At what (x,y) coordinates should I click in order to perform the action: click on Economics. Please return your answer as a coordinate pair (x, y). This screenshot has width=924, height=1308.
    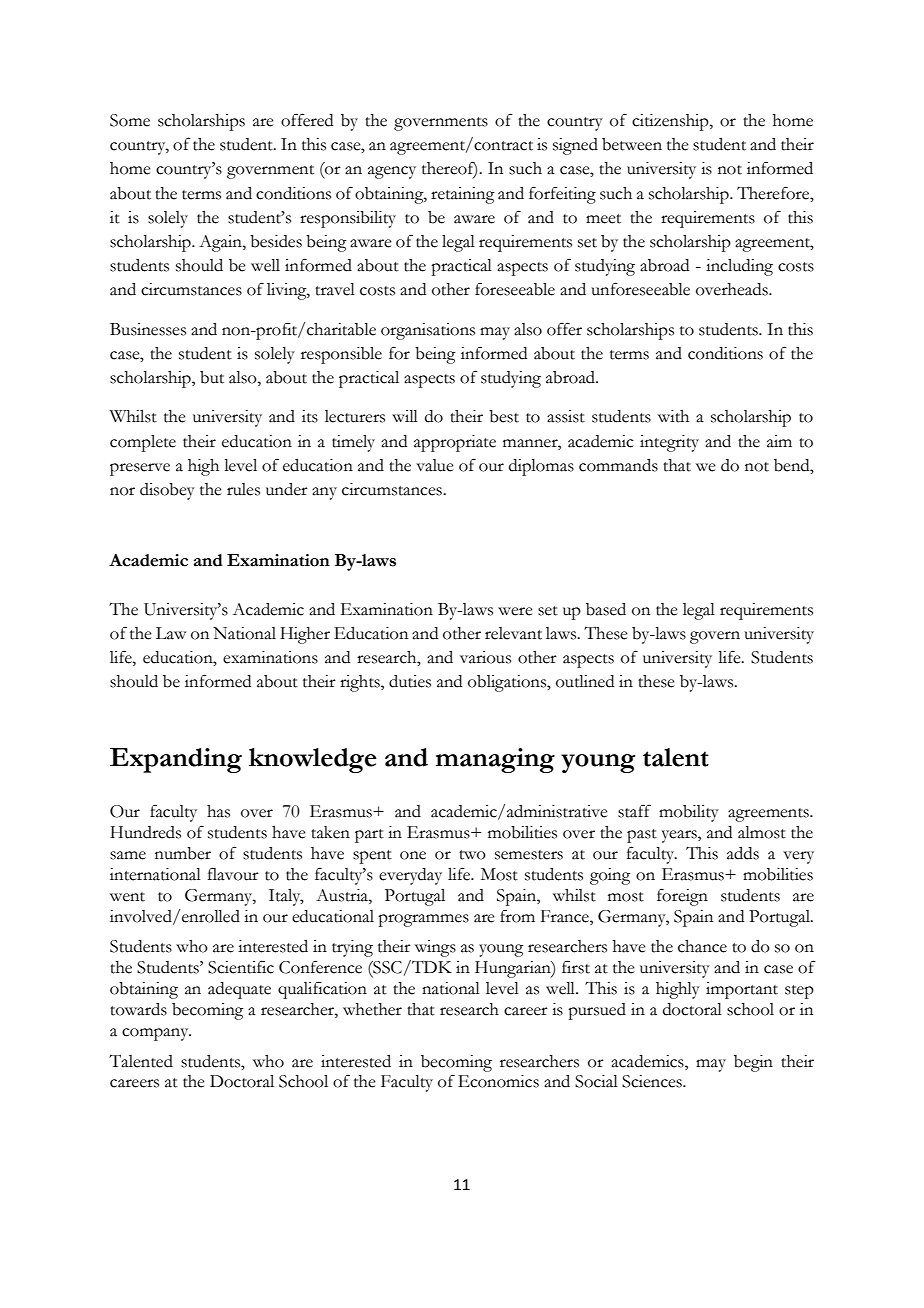
    Looking at the image, I should click on (498, 1081).
